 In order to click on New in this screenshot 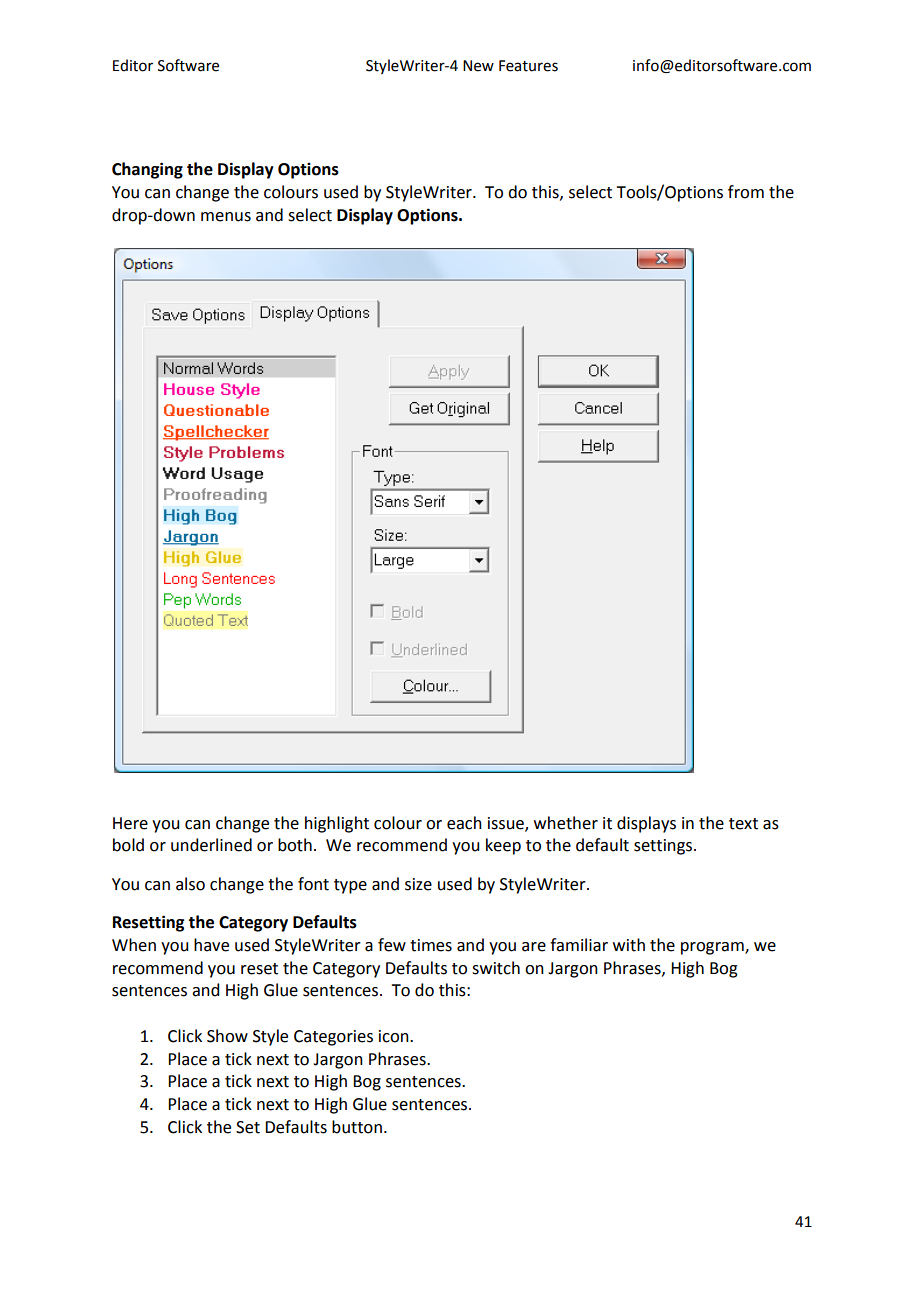, I will do `click(478, 66)`.
